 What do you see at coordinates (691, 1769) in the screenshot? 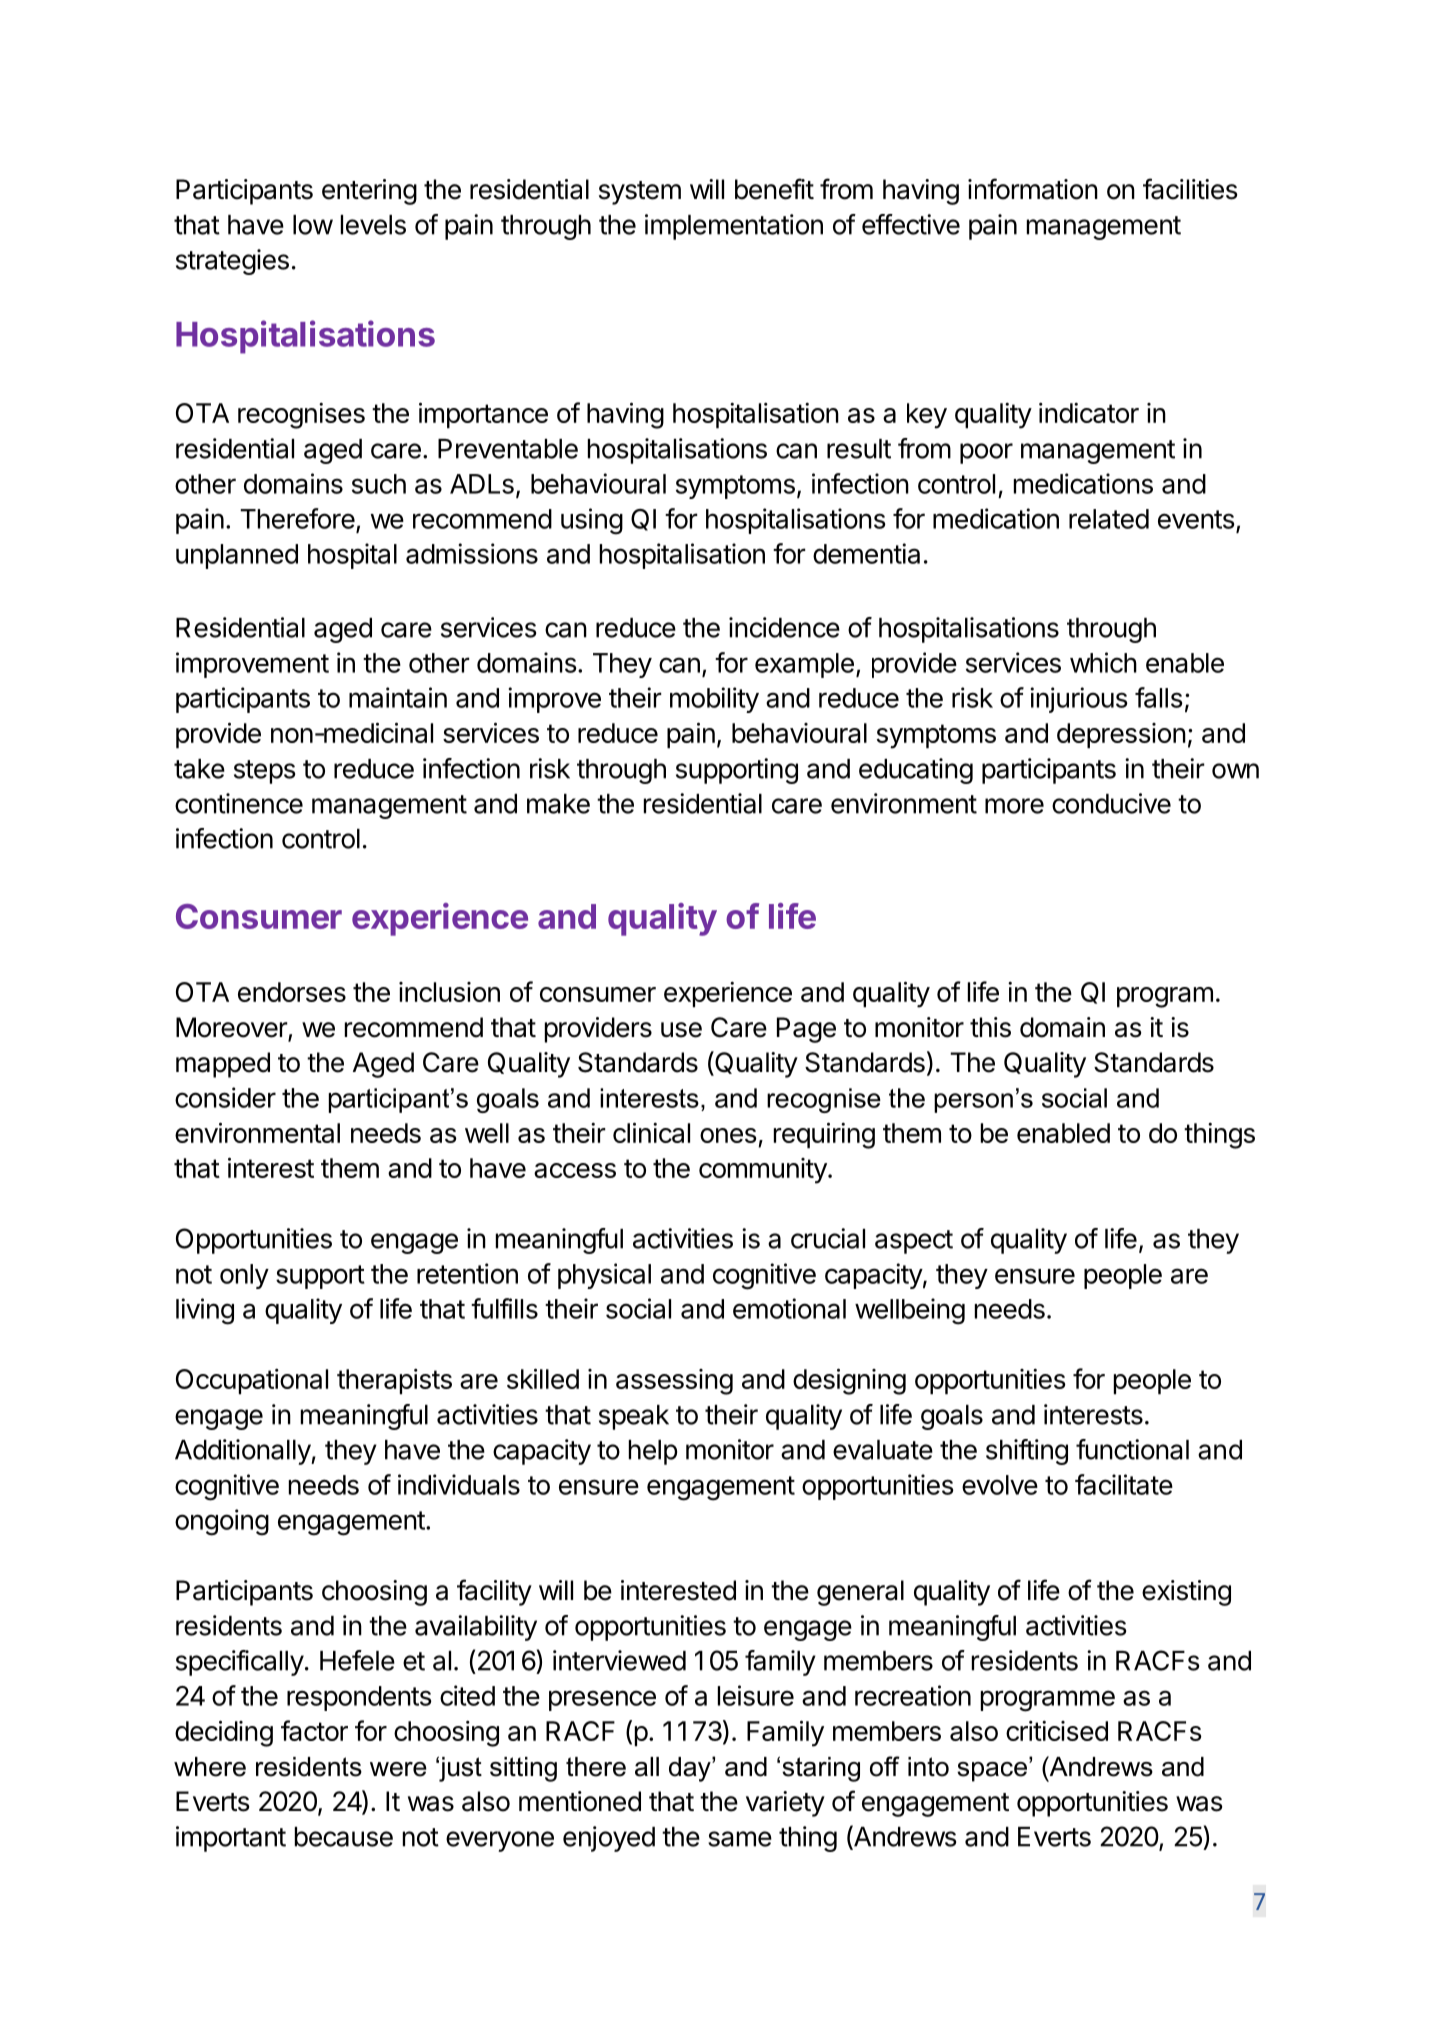
I see `day` at bounding box center [691, 1769].
